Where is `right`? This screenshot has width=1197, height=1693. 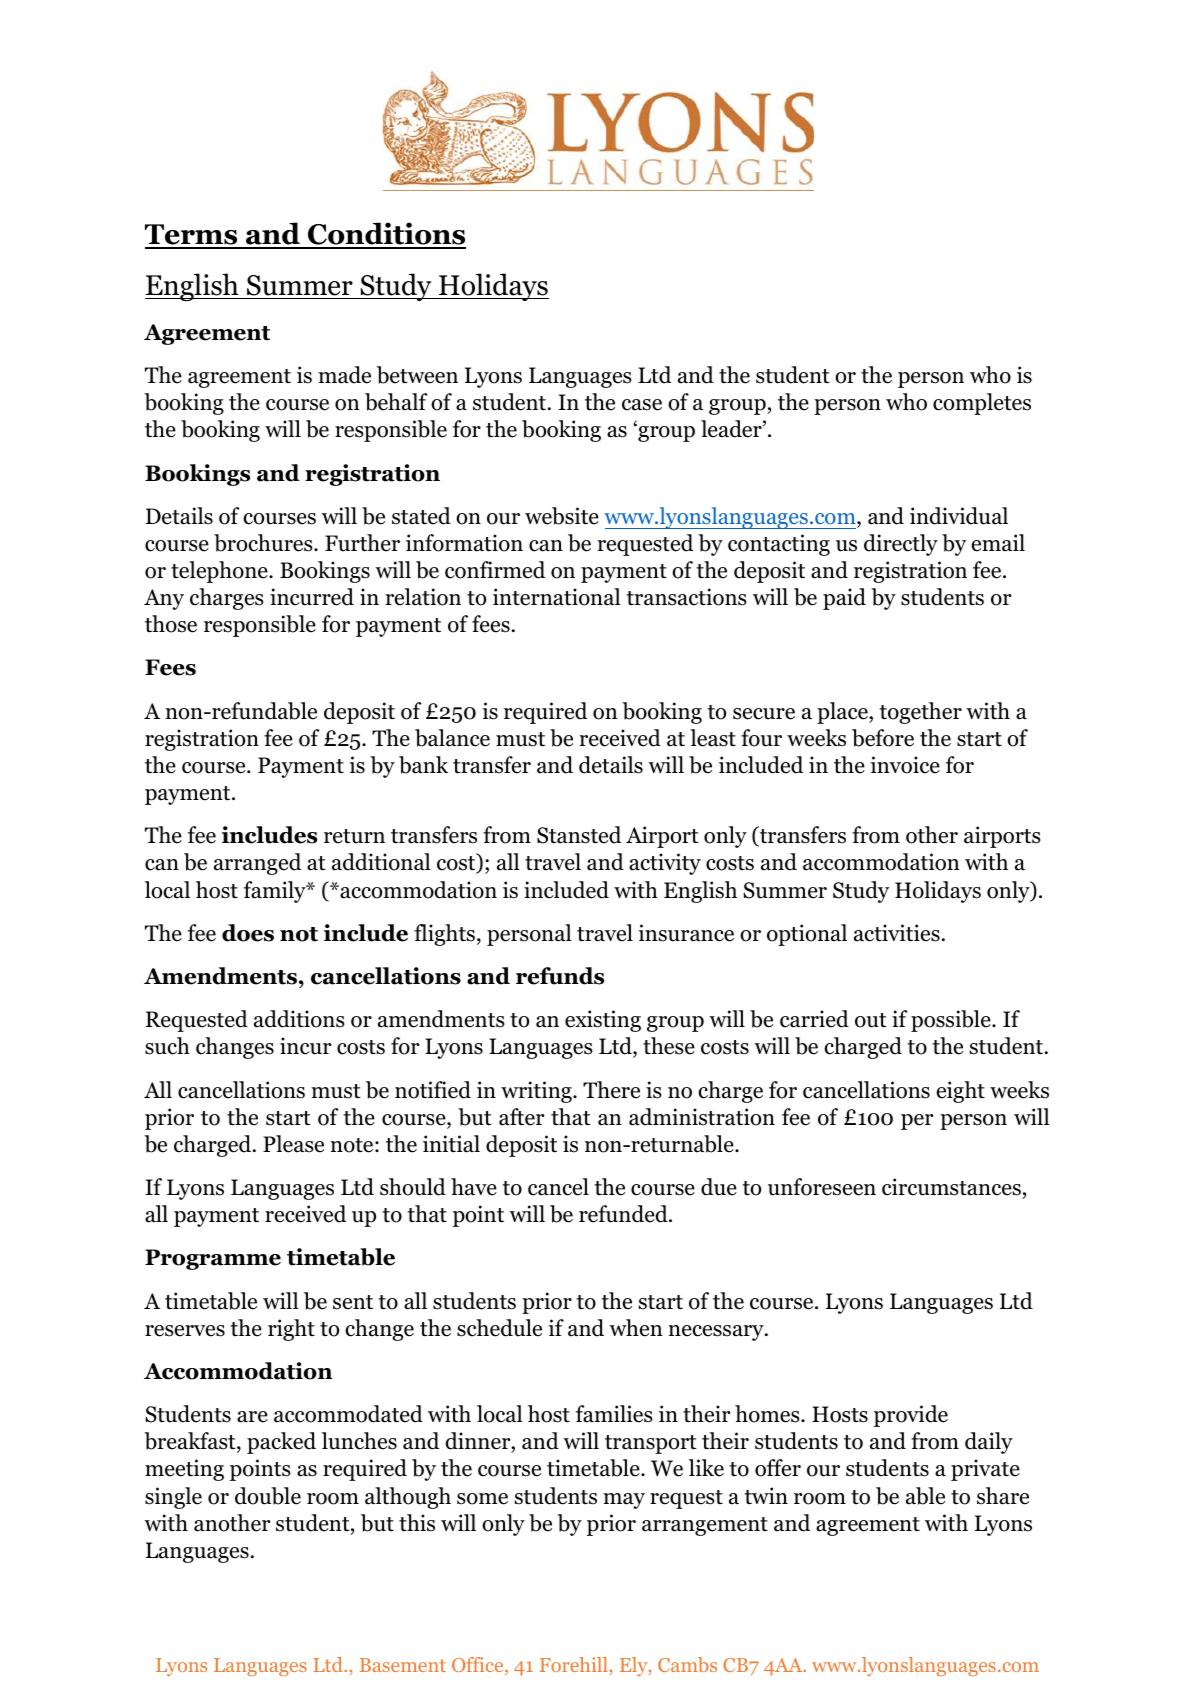
right is located at coordinates (291, 1330).
